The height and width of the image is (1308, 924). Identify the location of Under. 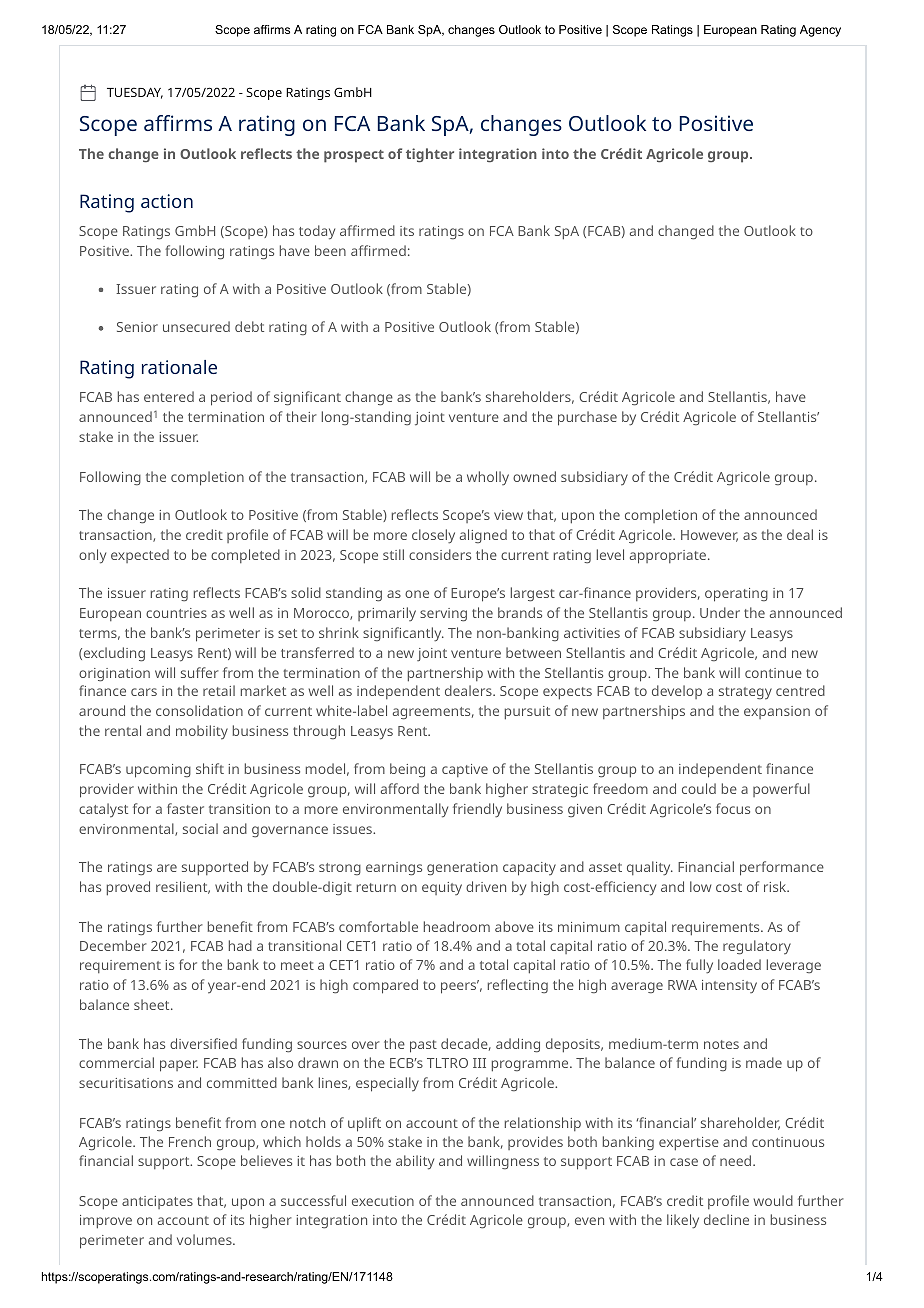
(720, 612).
